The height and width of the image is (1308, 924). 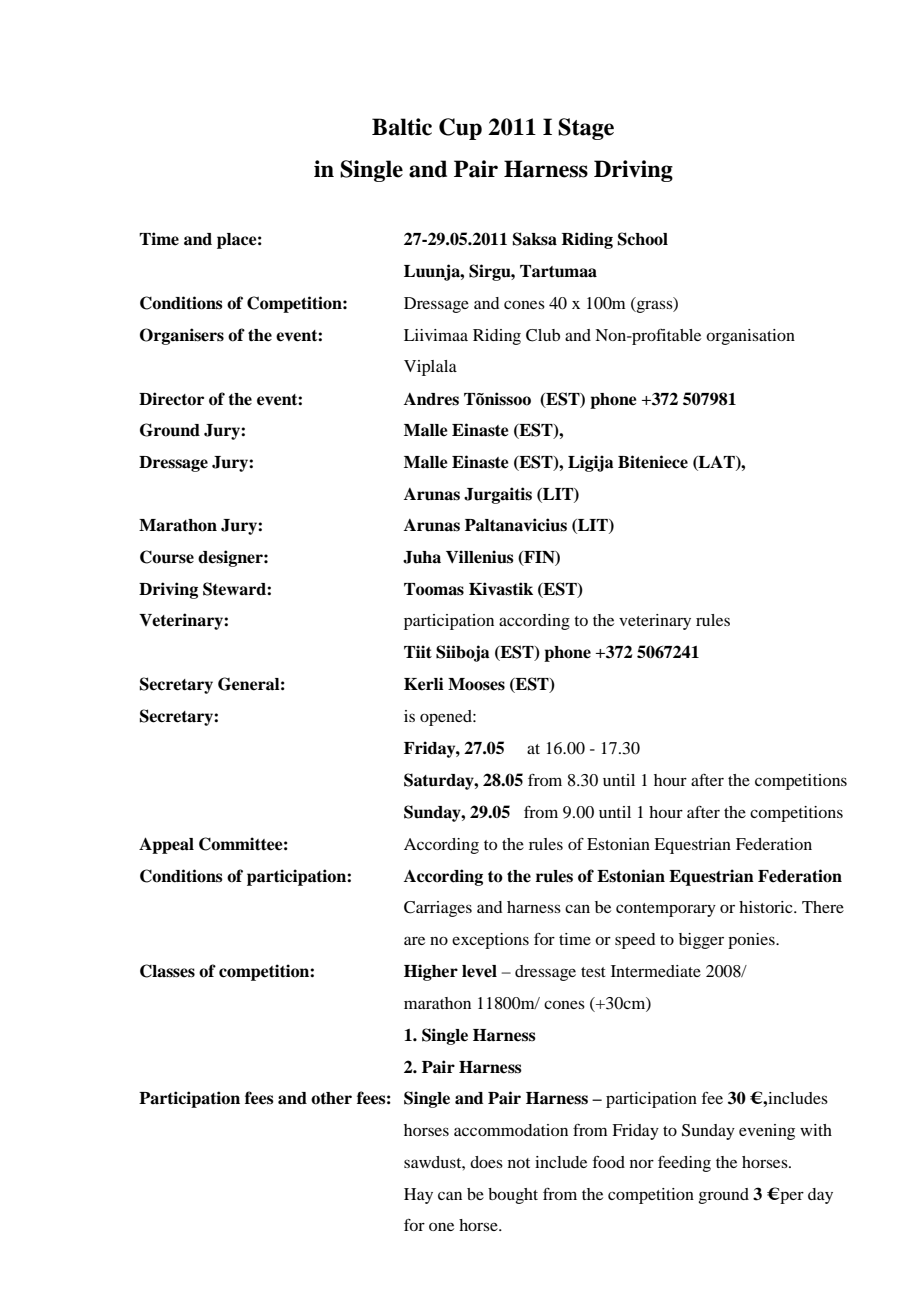 I want to click on Cup, so click(x=460, y=129).
